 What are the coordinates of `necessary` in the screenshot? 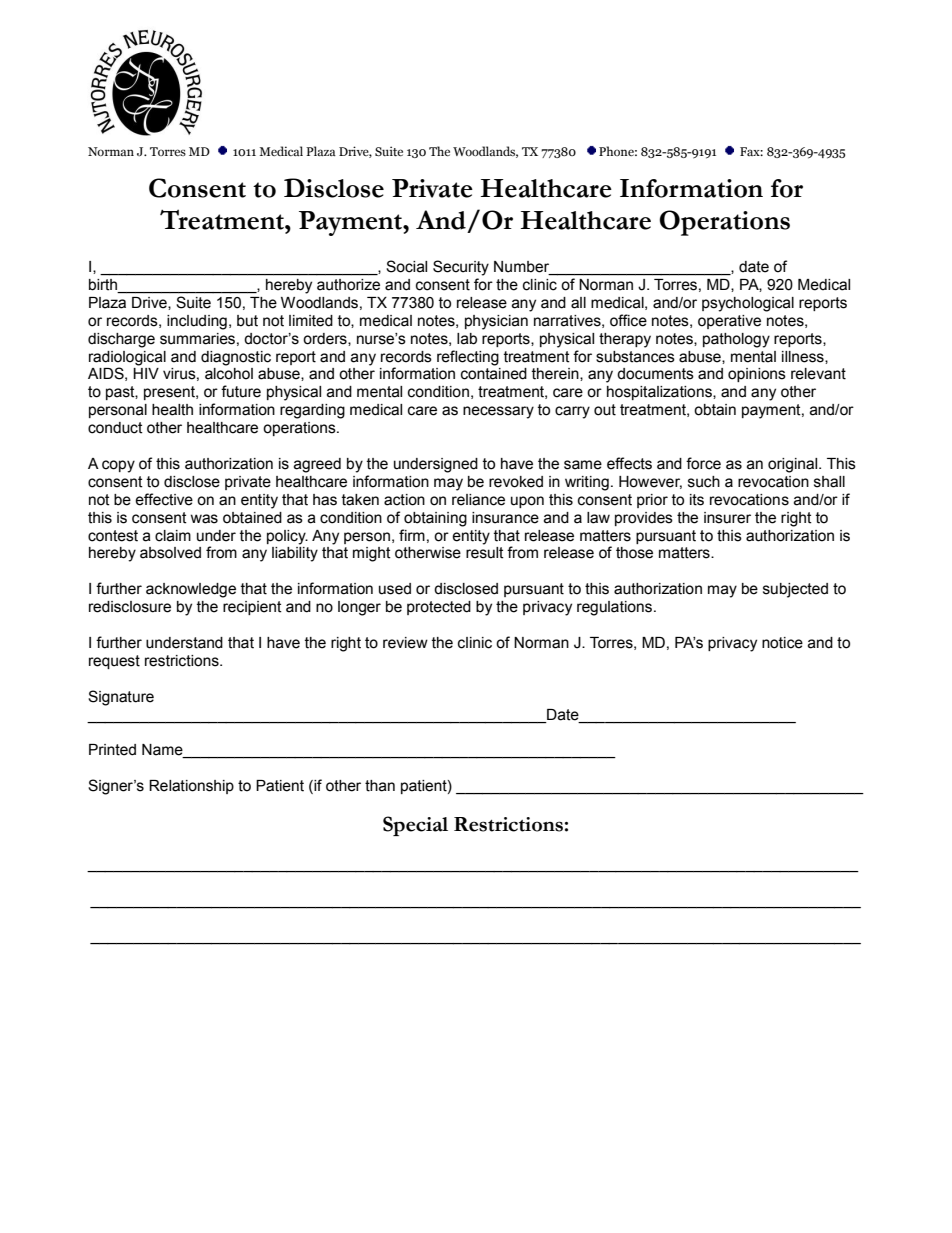 It's located at (498, 412).
